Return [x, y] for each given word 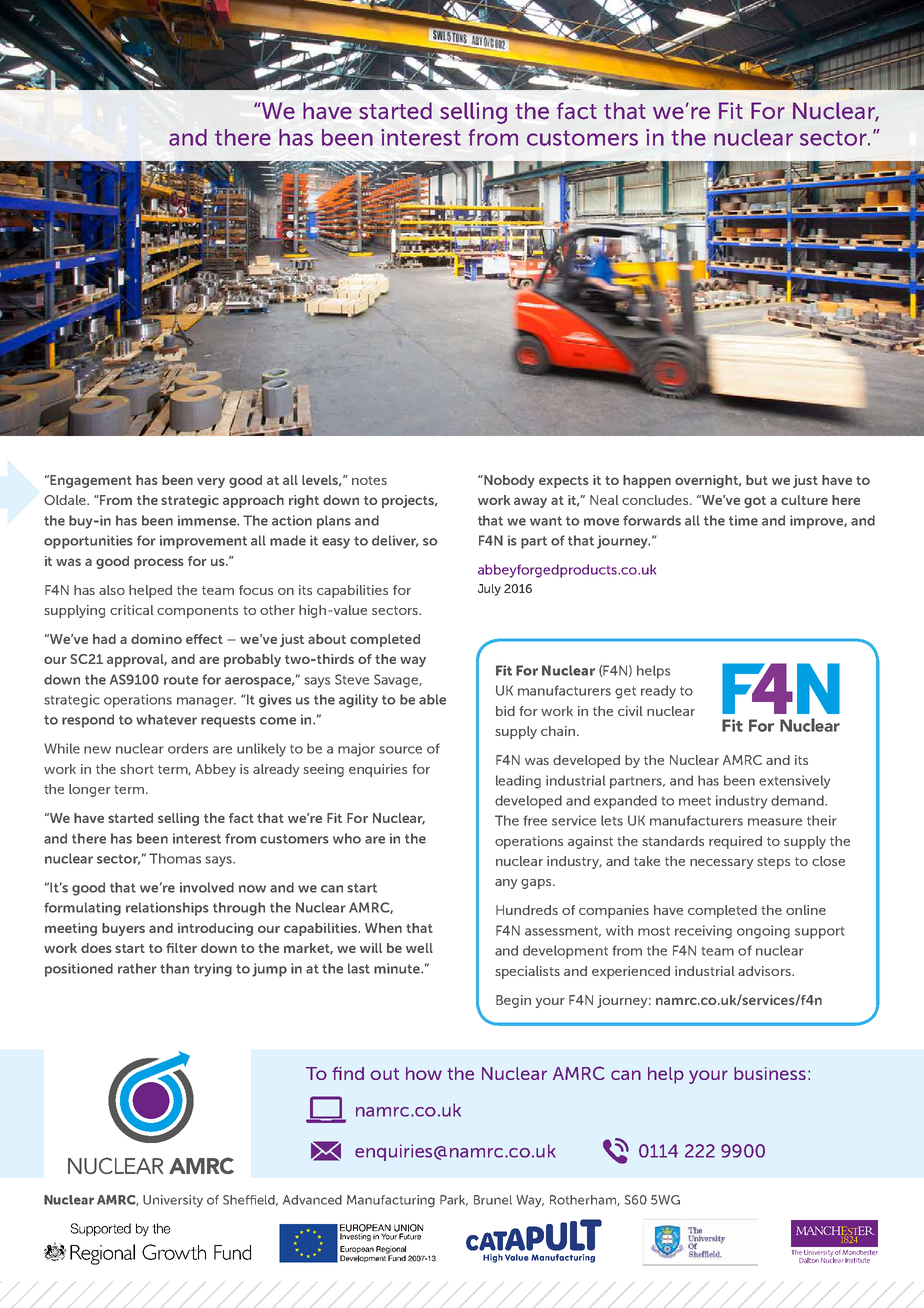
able [432, 699]
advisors [765, 971]
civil [630, 711]
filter [181, 948]
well [419, 948]
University [173, 1201]
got [755, 502]
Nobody [508, 481]
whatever [166, 719]
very [211, 482]
